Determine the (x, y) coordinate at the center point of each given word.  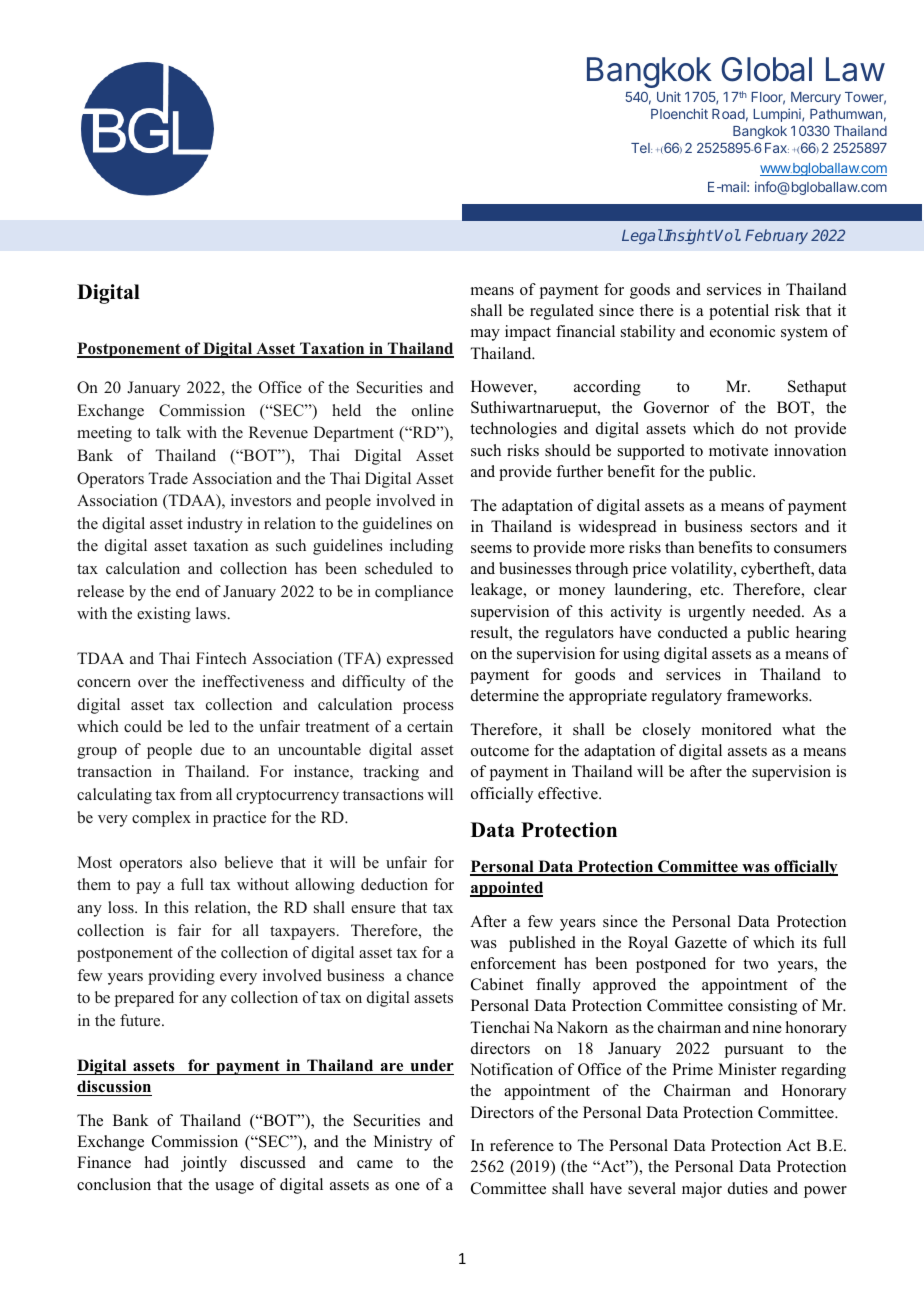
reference (522, 1145)
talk (168, 432)
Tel (641, 148)
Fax (777, 148)
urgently (716, 613)
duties (748, 1188)
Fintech (221, 658)
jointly (204, 1164)
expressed (420, 660)
